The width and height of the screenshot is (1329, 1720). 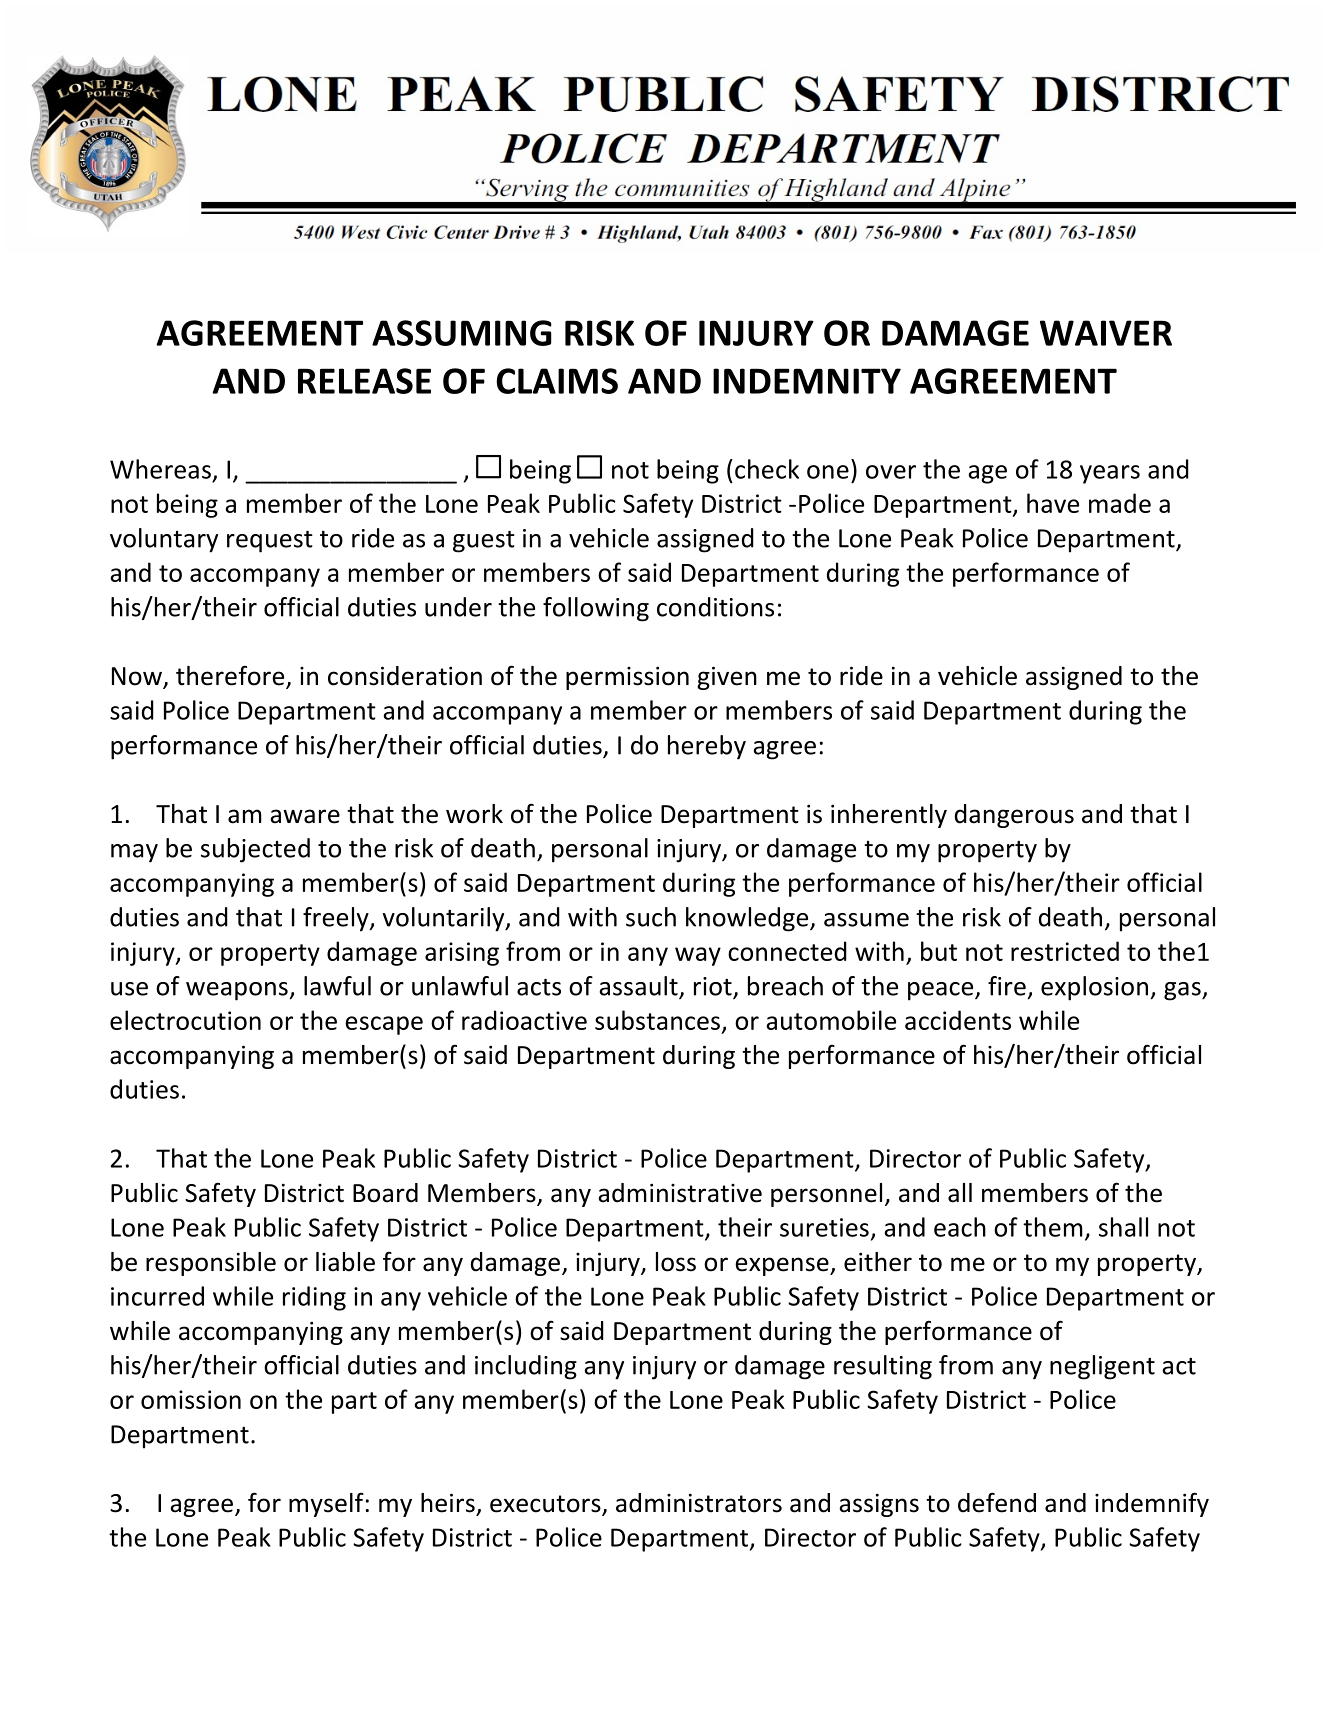 I want to click on myself, so click(x=326, y=1504).
